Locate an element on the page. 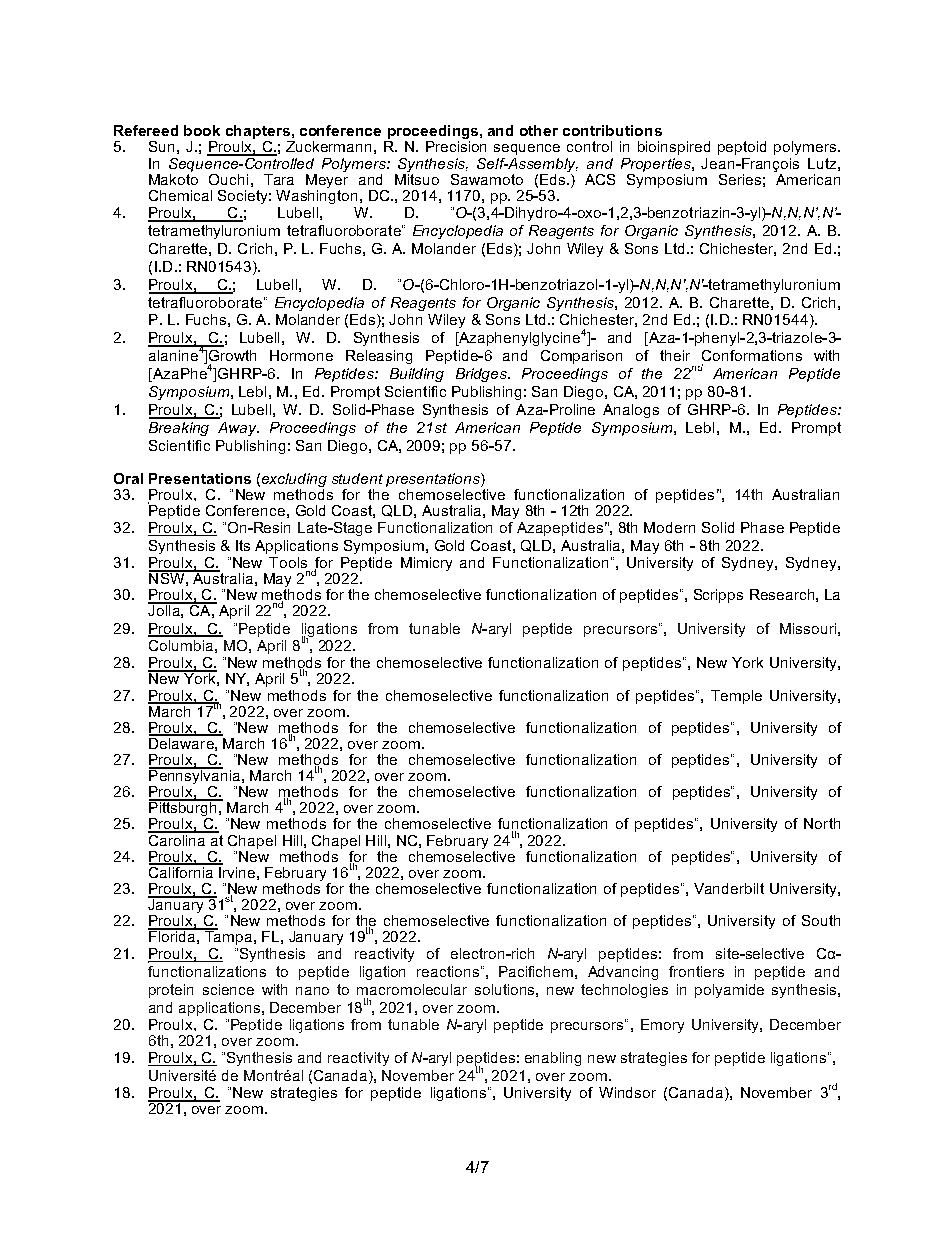  enabling is located at coordinates (553, 1059).
